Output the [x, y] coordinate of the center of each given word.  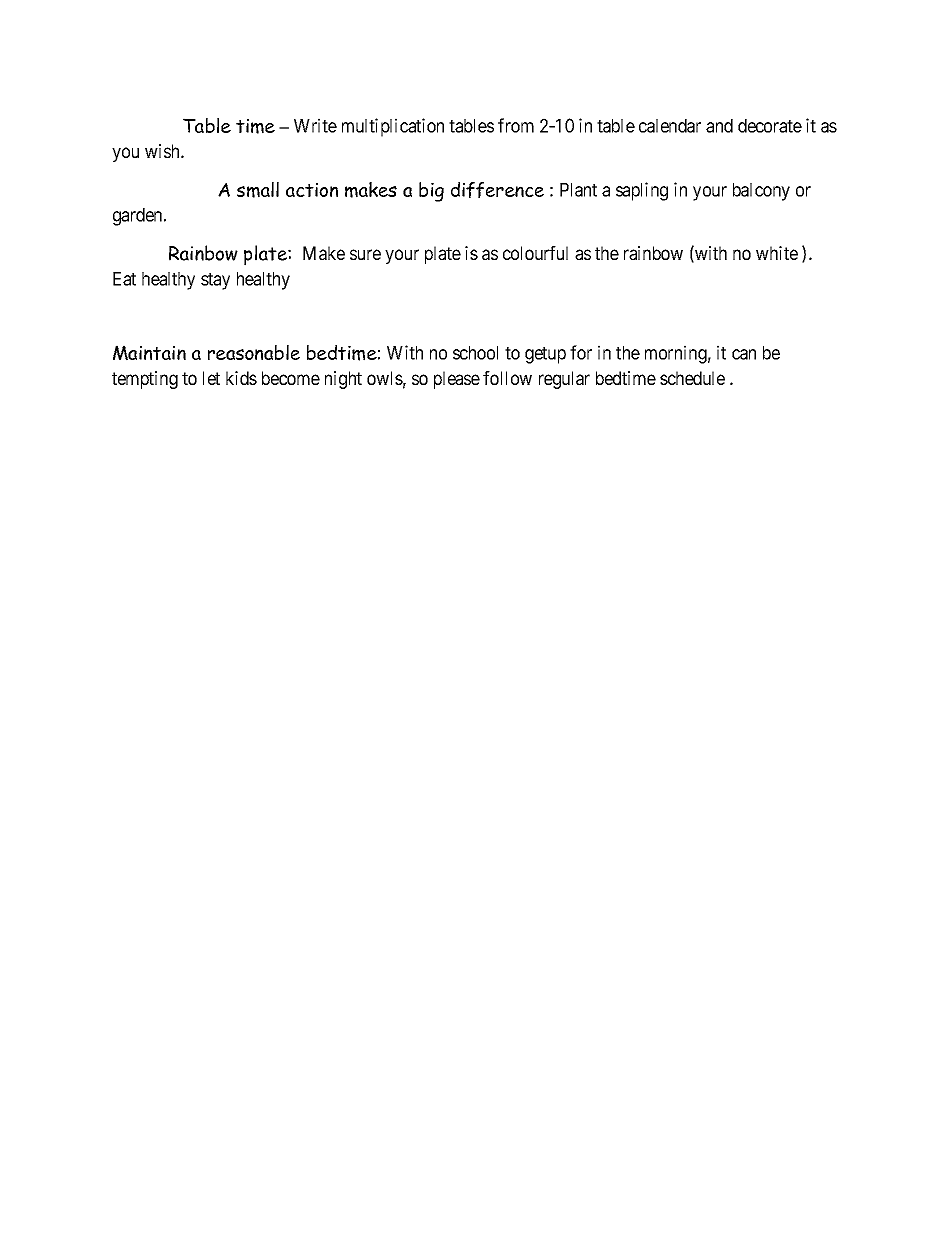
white [777, 253]
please [457, 380]
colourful [535, 253]
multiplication [393, 127]
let [211, 378]
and [719, 126]
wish [163, 151]
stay [215, 281]
